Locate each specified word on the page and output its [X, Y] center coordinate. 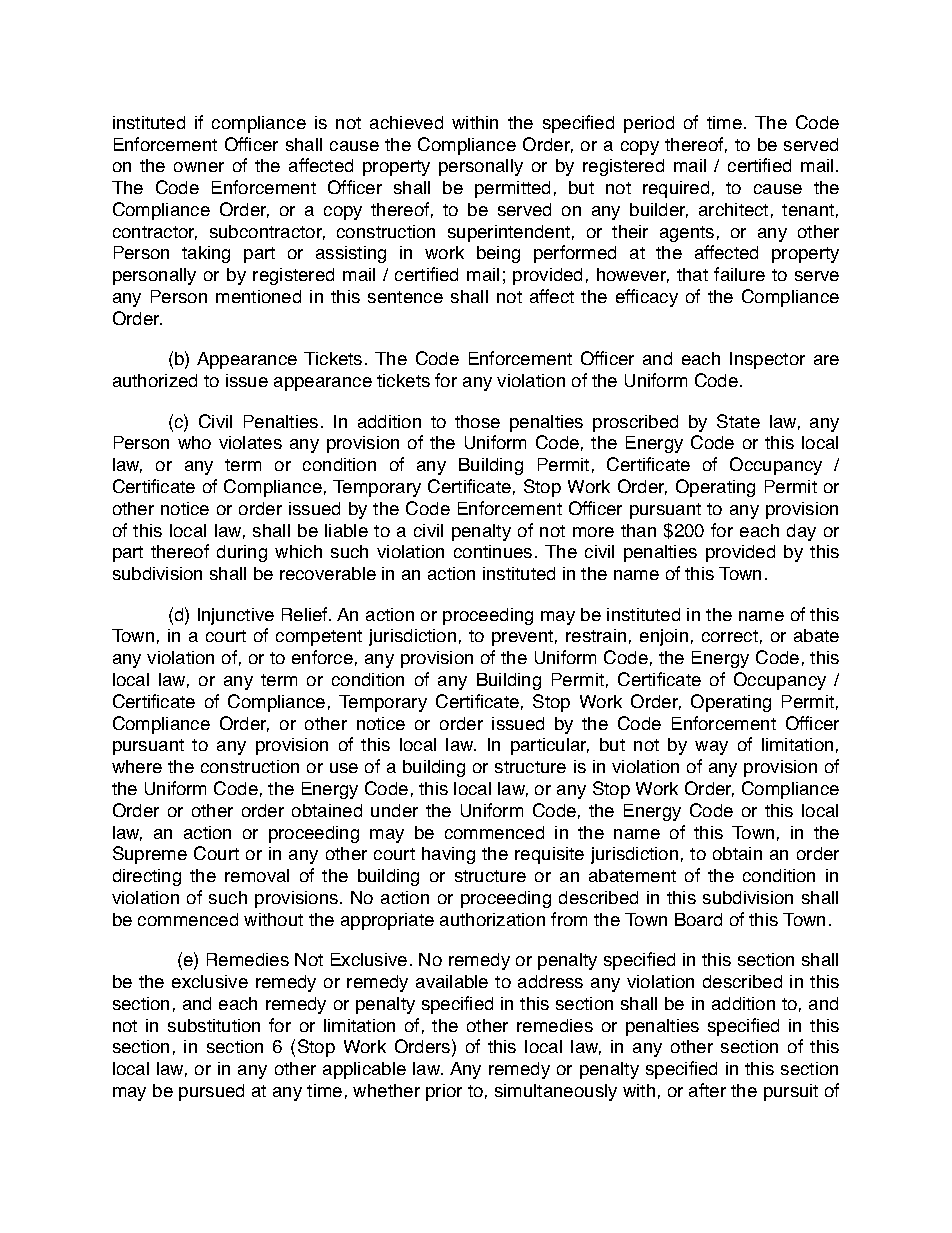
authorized [155, 380]
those [477, 421]
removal [257, 875]
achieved [406, 122]
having [448, 855]
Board [698, 919]
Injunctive [236, 616]
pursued [211, 1092]
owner [199, 167]
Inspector [767, 360]
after [707, 1090]
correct [730, 636]
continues [493, 551]
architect [733, 209]
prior [444, 1092]
